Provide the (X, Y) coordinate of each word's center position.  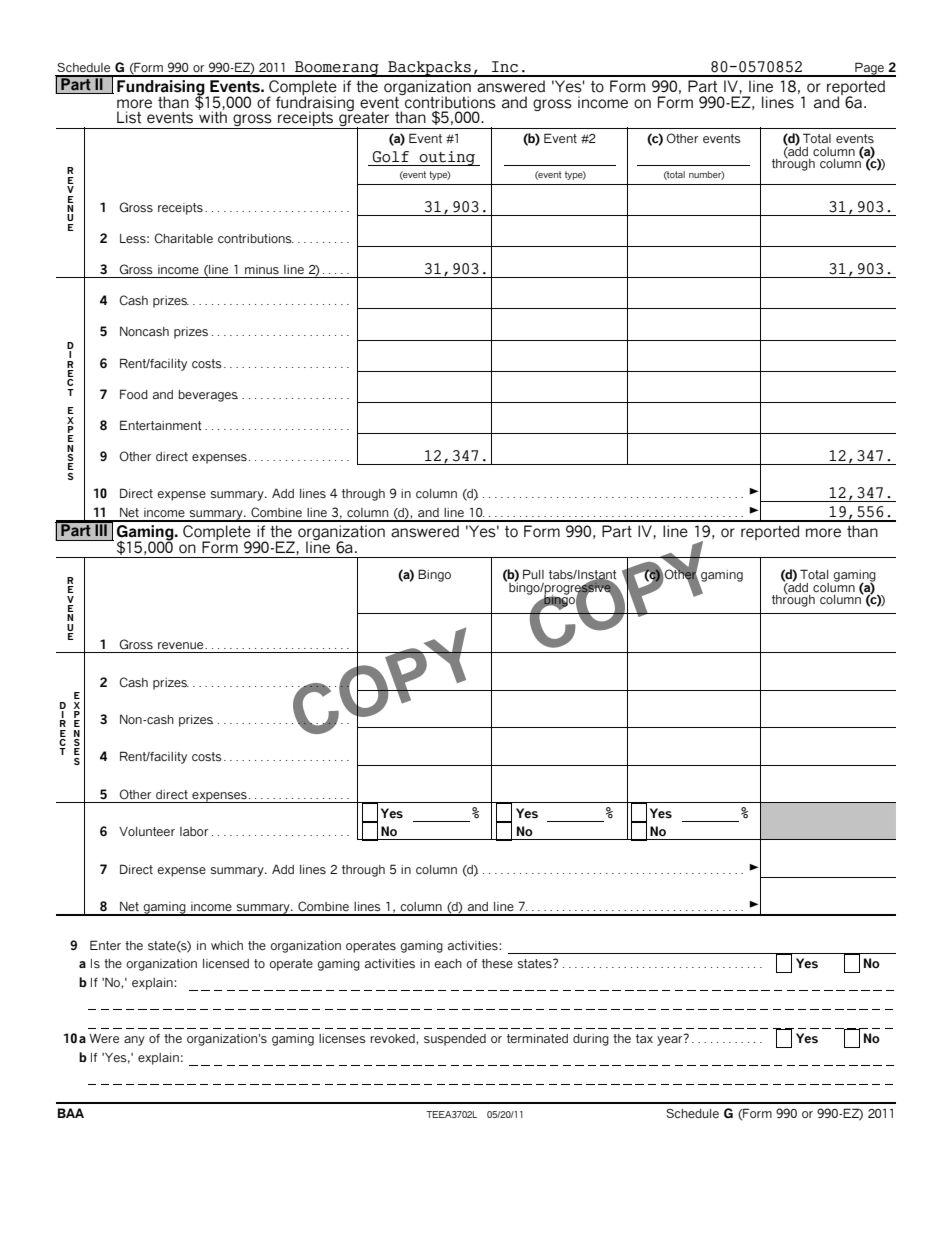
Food (134, 394)
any (134, 1041)
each (448, 963)
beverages (208, 396)
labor (194, 831)
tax (644, 1038)
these (497, 963)
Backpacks (429, 69)
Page (869, 69)
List (129, 117)
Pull (533, 574)
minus (262, 269)
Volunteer (147, 831)
